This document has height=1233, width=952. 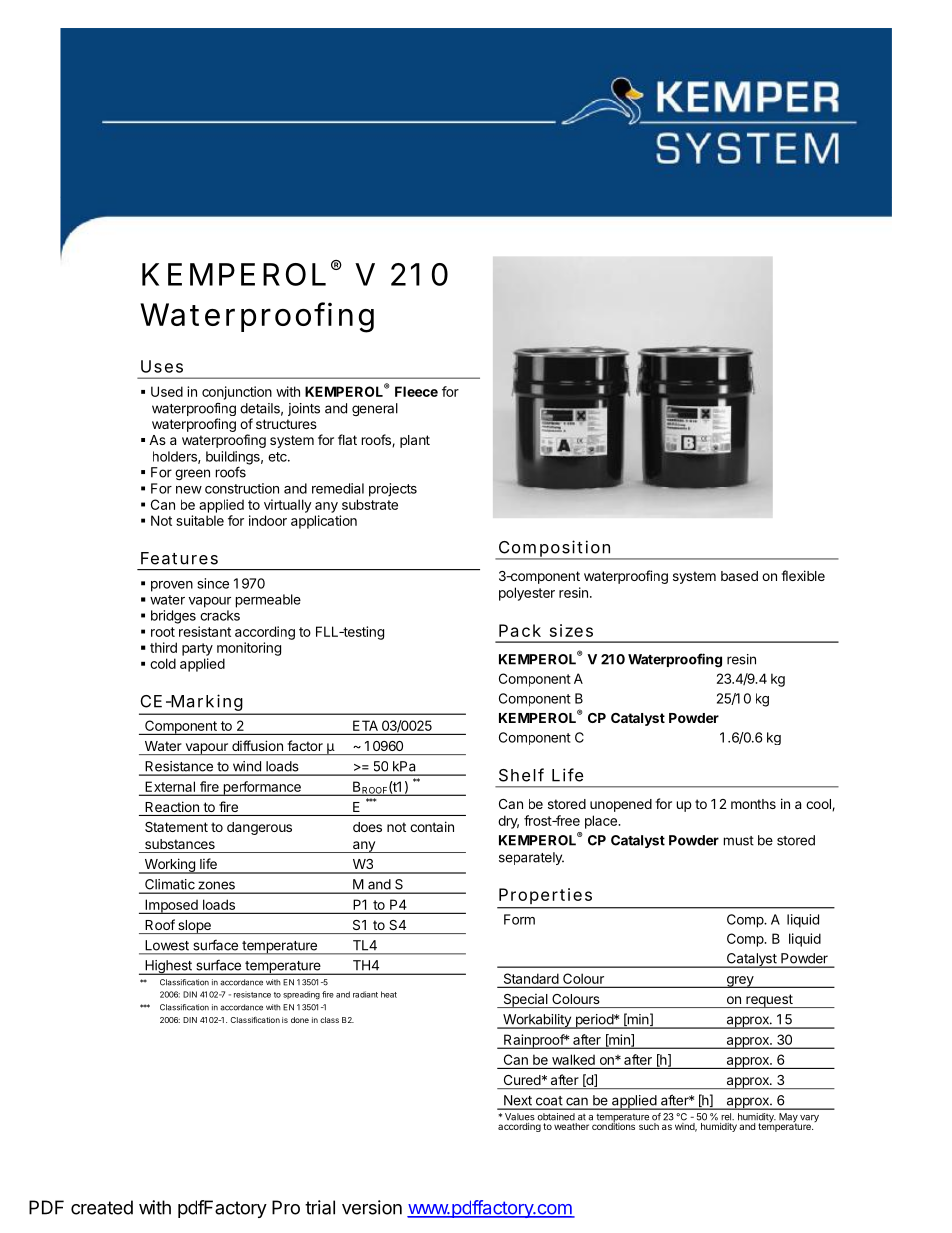 I want to click on grey, so click(x=740, y=982).
